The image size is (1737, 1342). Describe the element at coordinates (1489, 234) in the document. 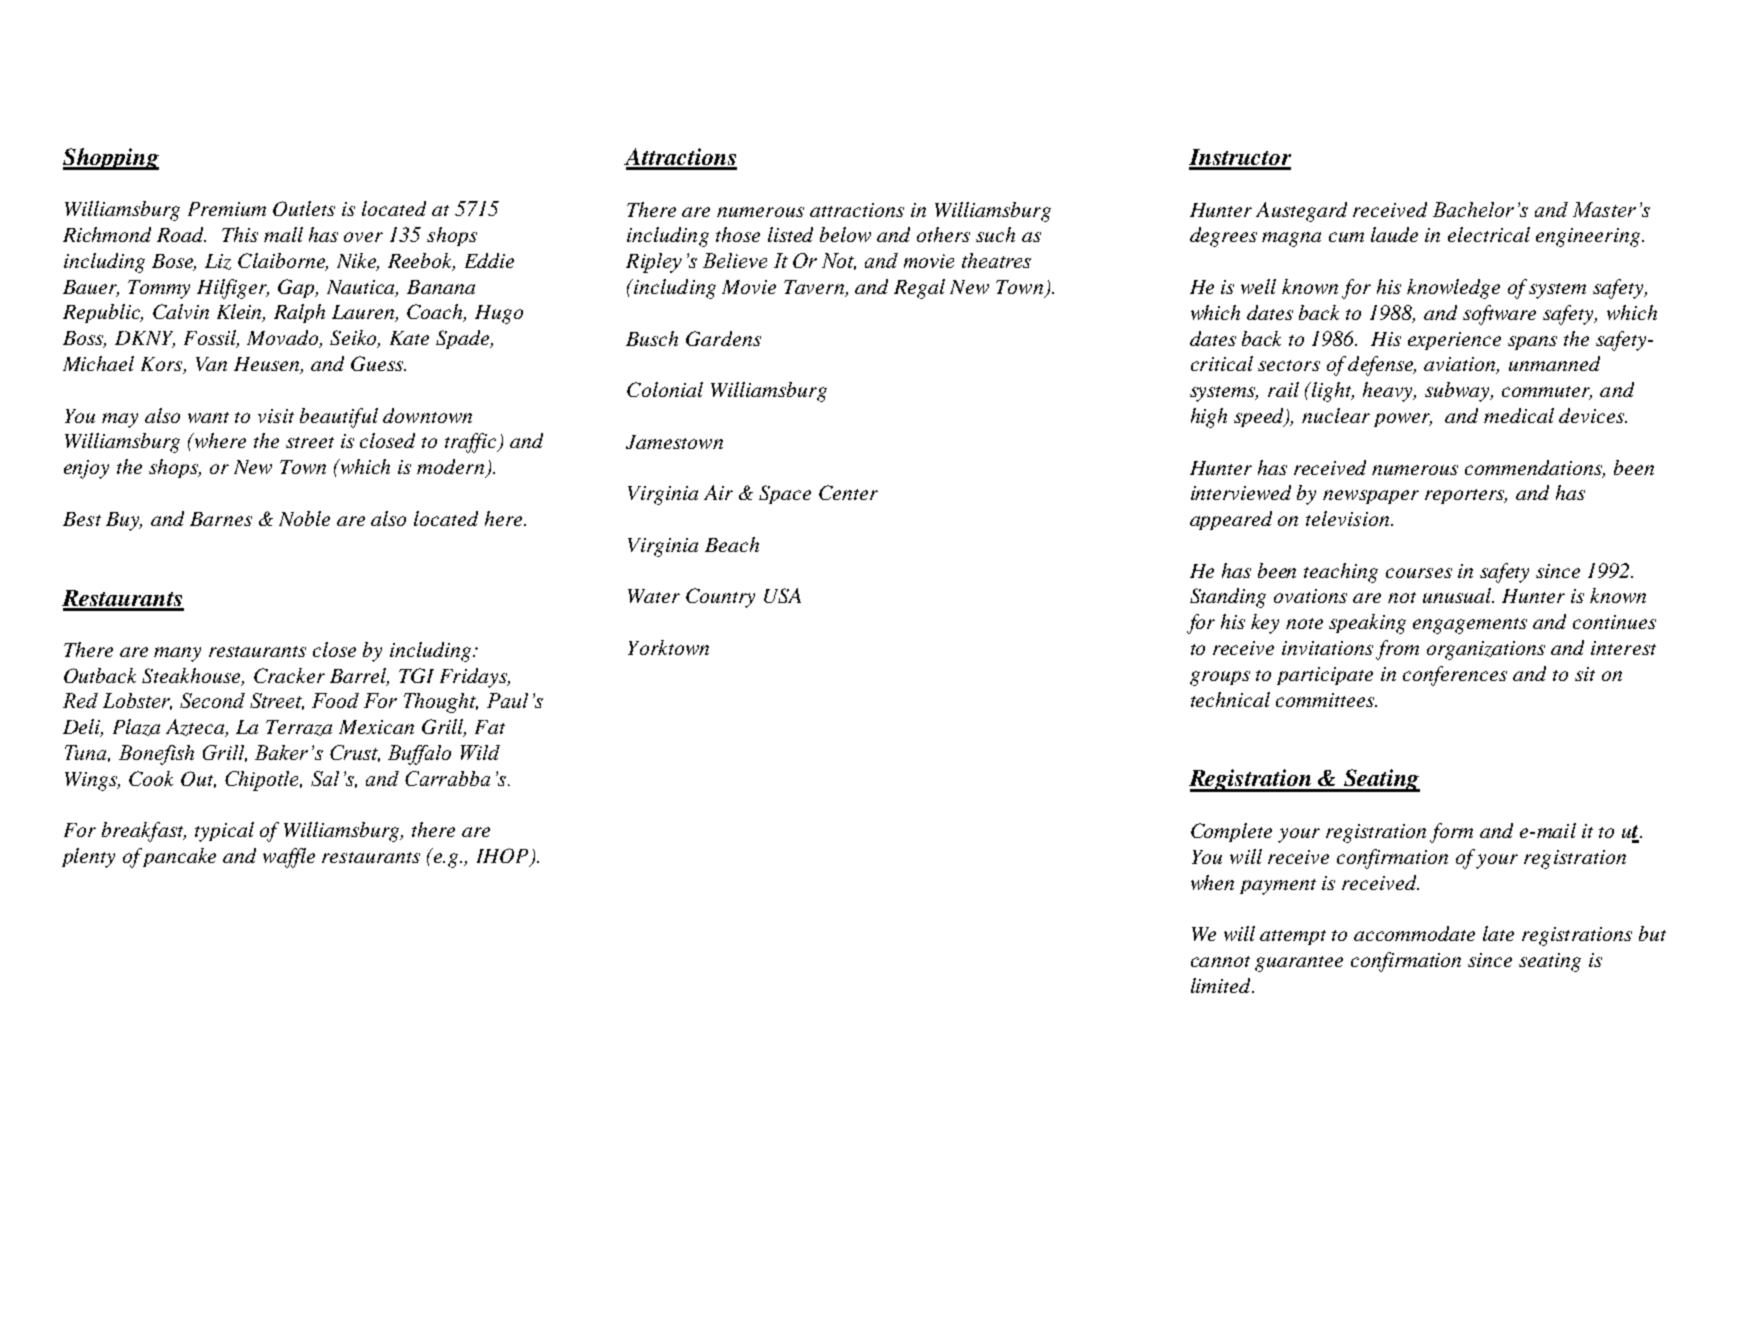

I see `electrical` at that location.
